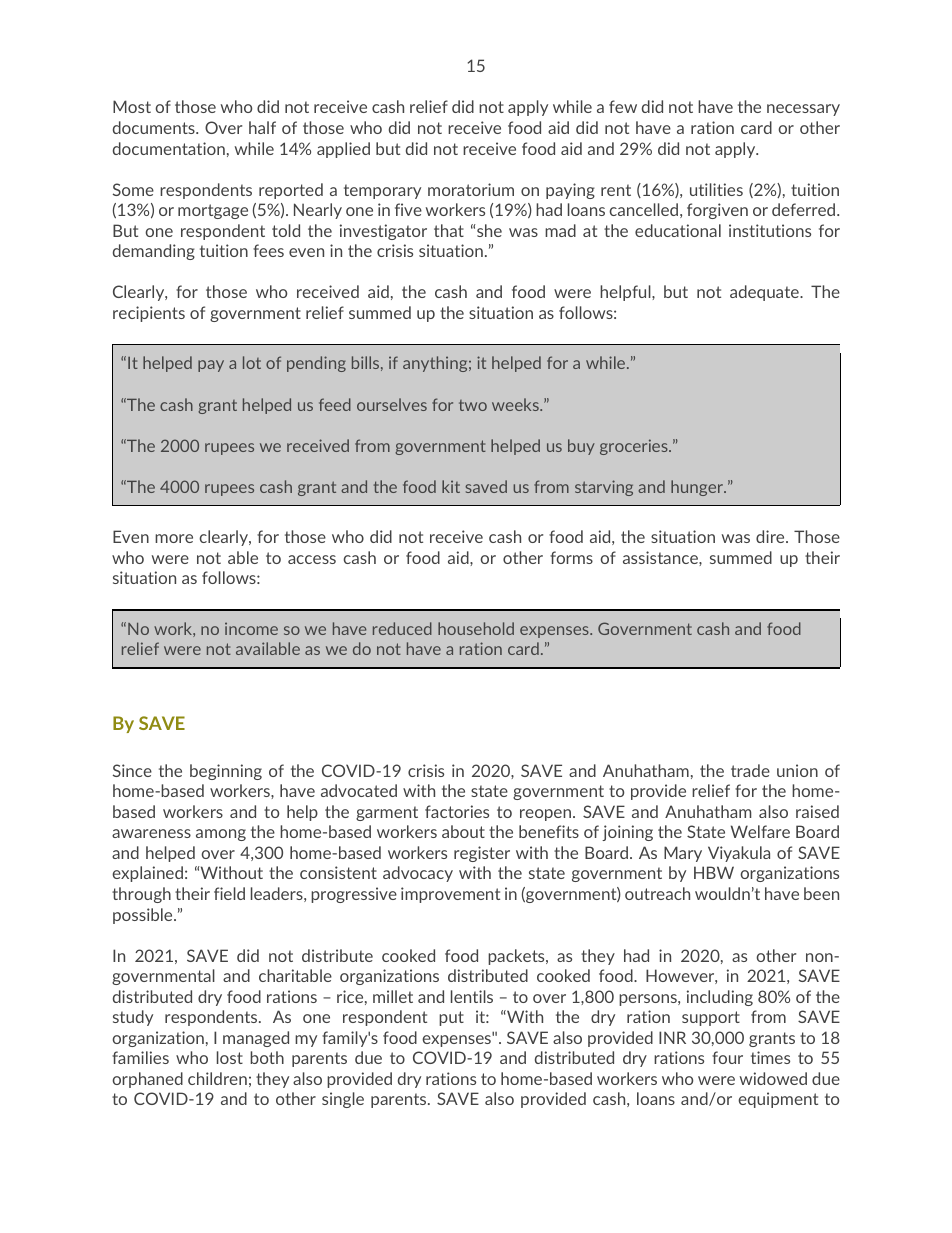  Describe the element at coordinates (169, 148) in the screenshot. I see `documentation` at that location.
